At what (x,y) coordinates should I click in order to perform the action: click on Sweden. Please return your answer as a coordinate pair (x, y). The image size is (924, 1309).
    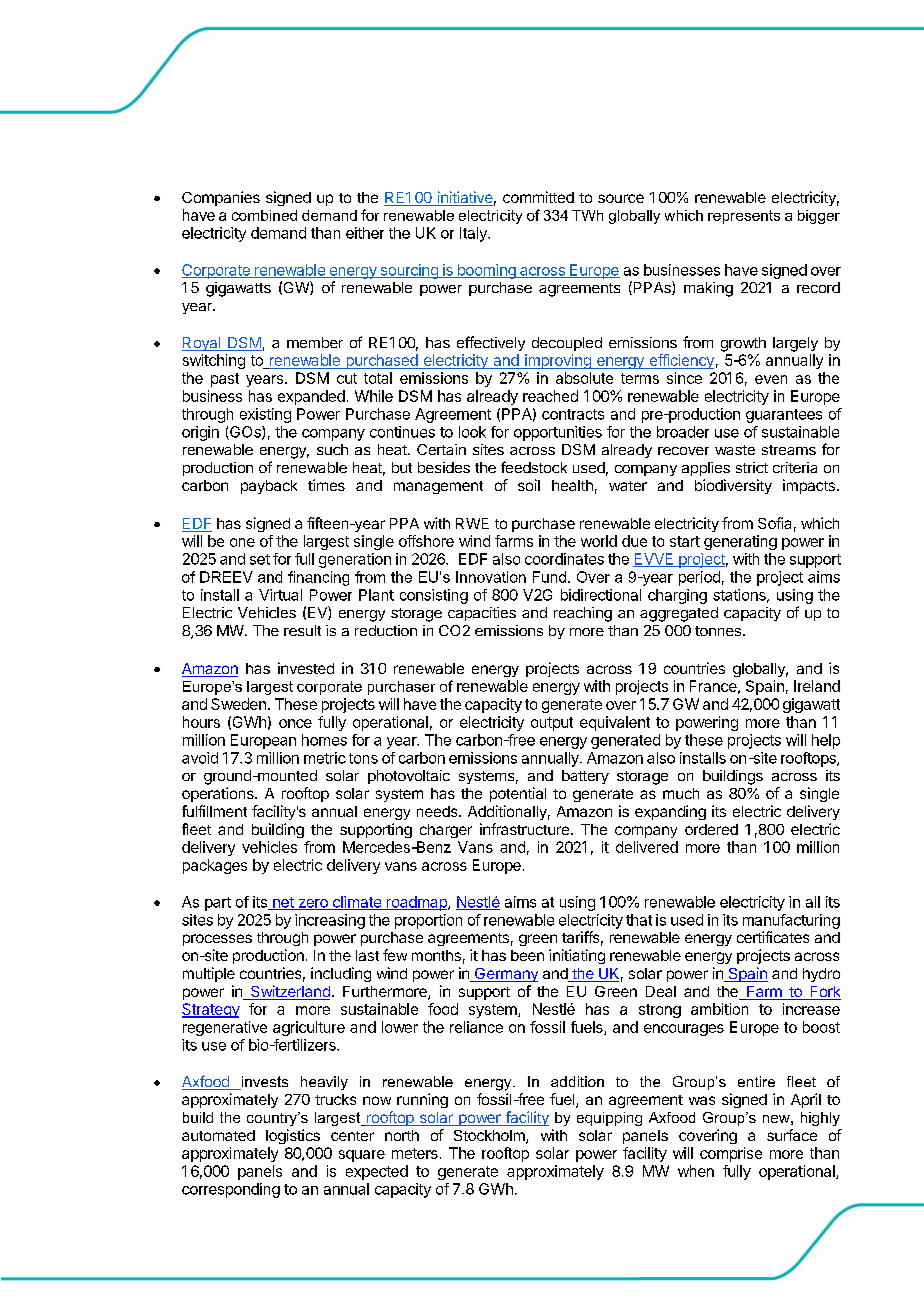
    Looking at the image, I should click on (238, 704).
